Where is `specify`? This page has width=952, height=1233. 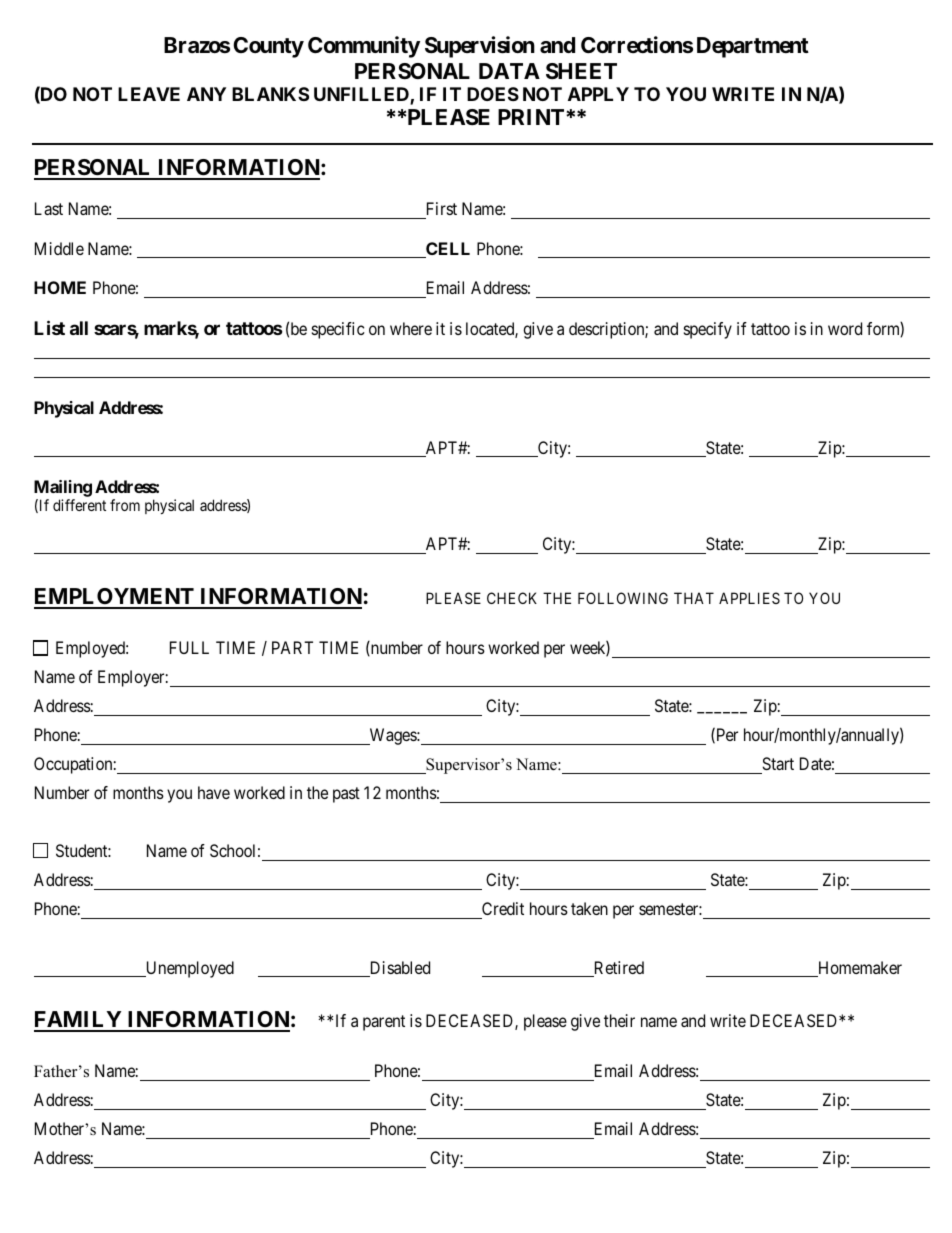 specify is located at coordinates (708, 330).
